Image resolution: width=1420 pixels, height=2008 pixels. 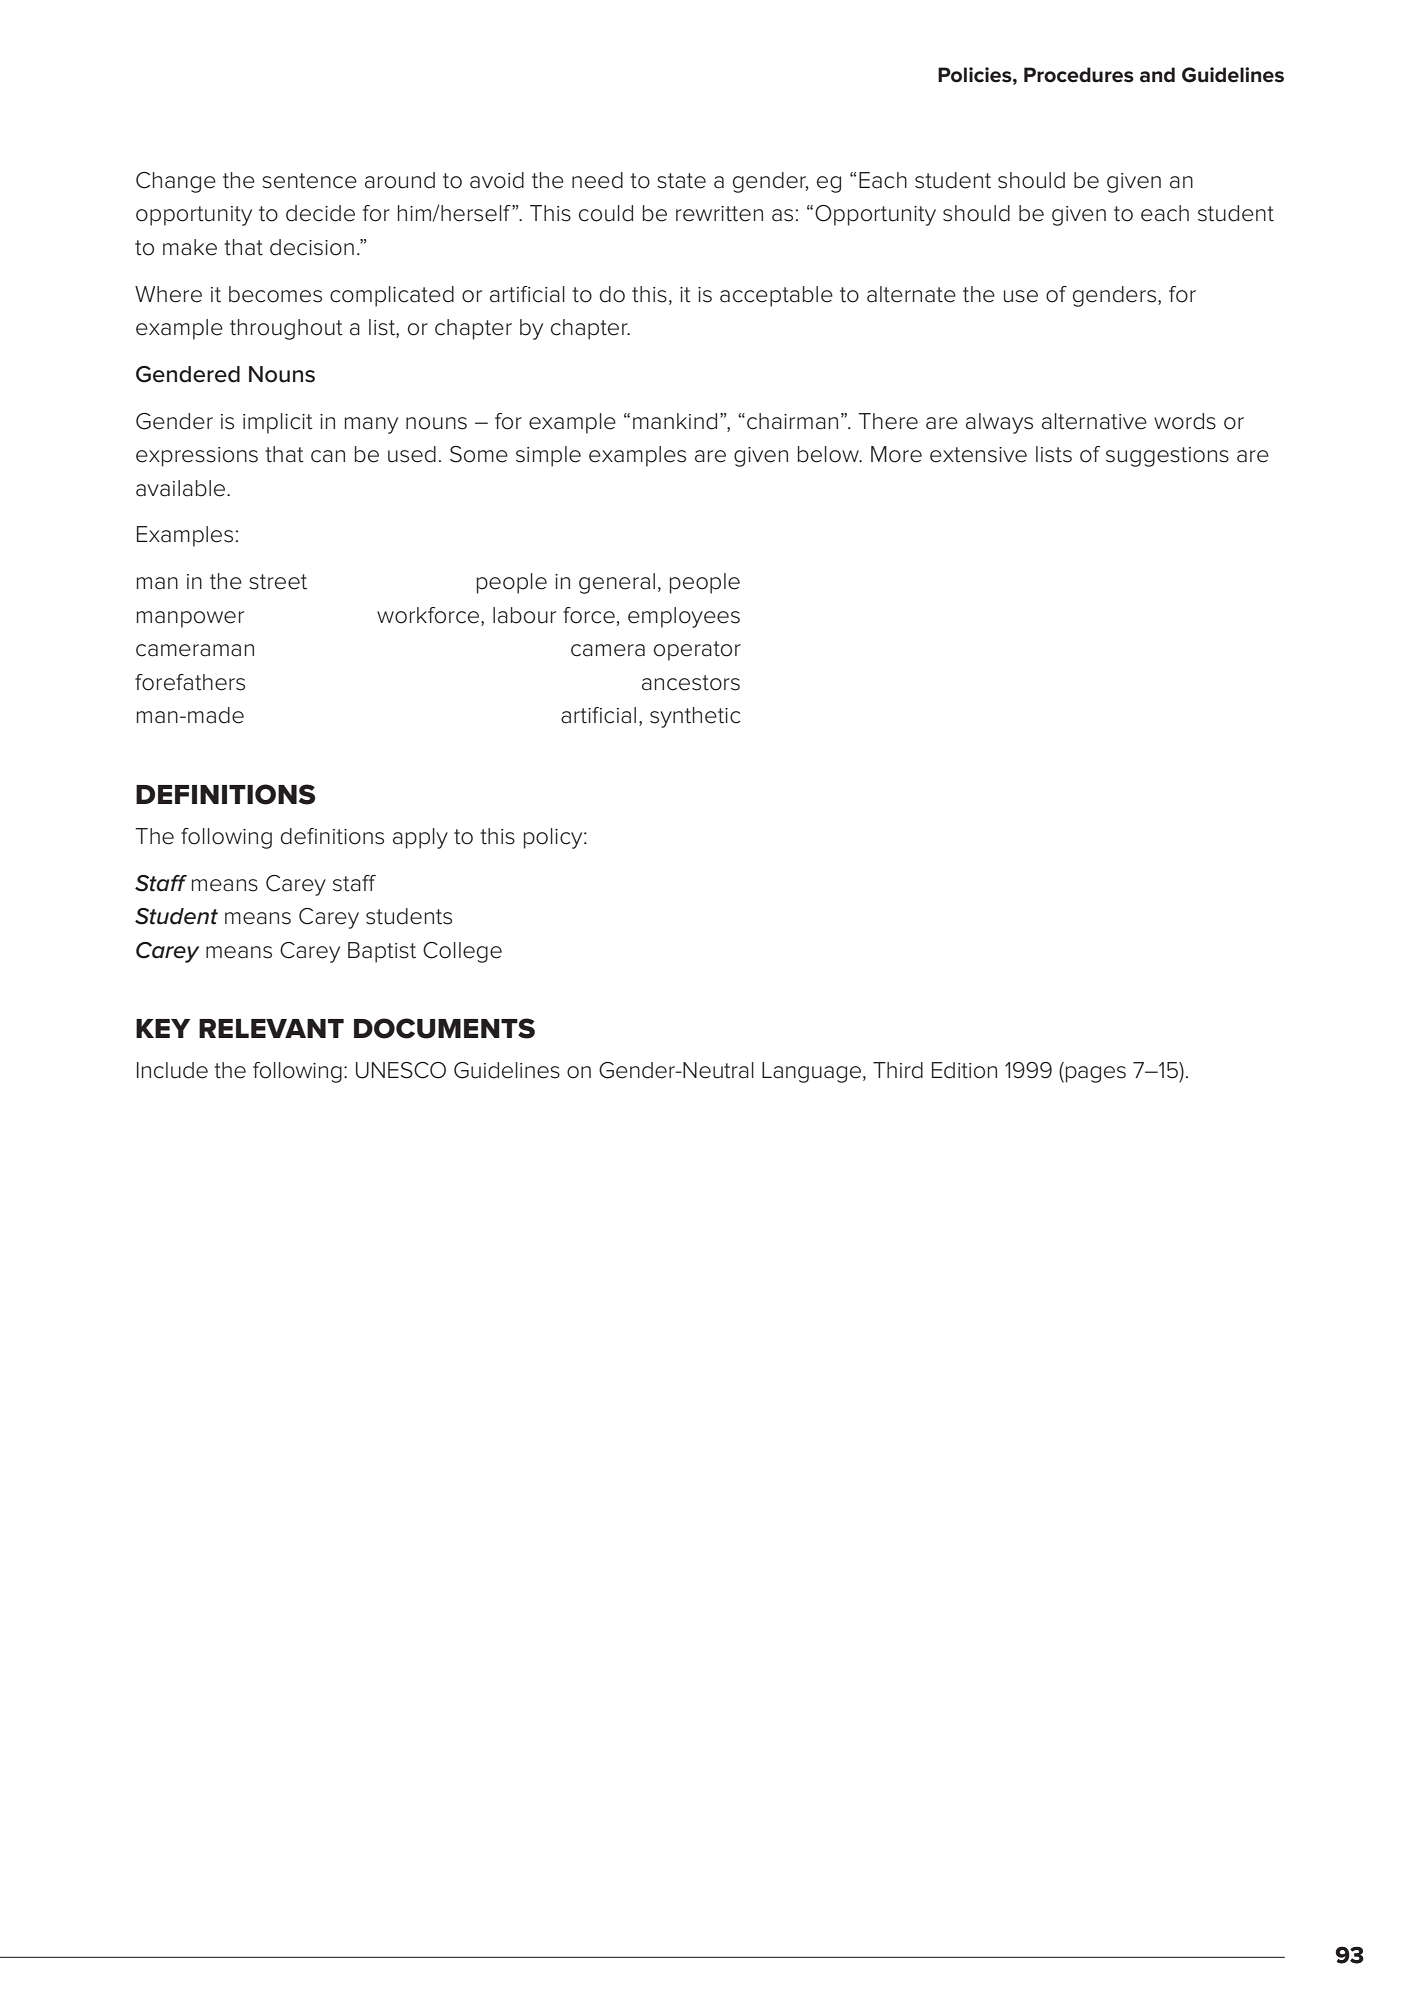 I want to click on sentence, so click(x=309, y=181).
